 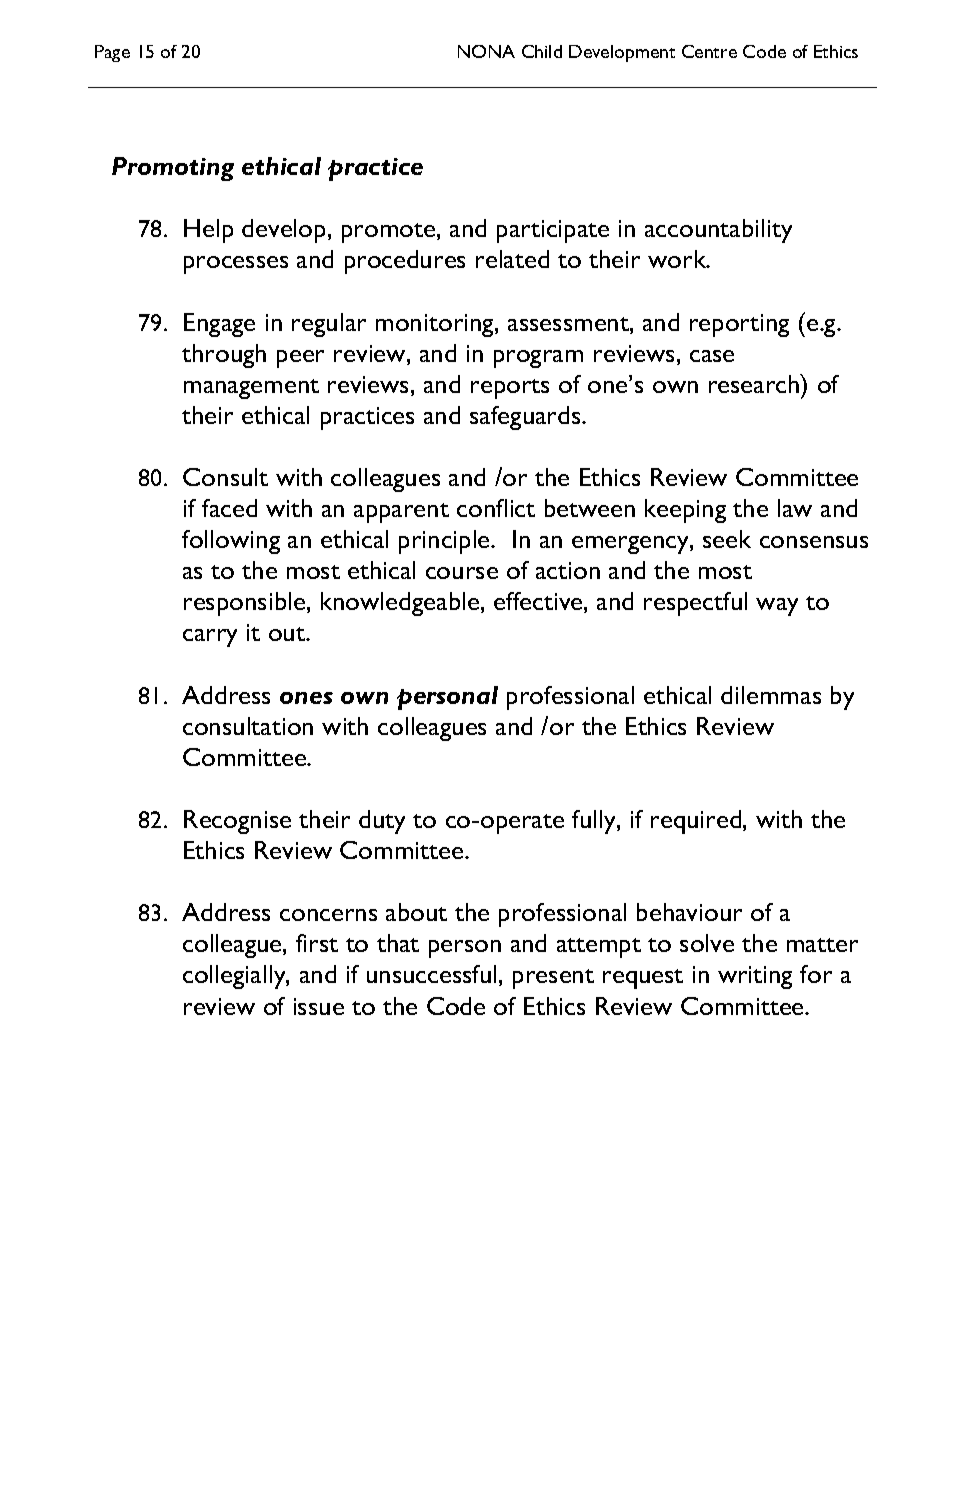 I want to click on dilemmas, so click(x=771, y=695).
